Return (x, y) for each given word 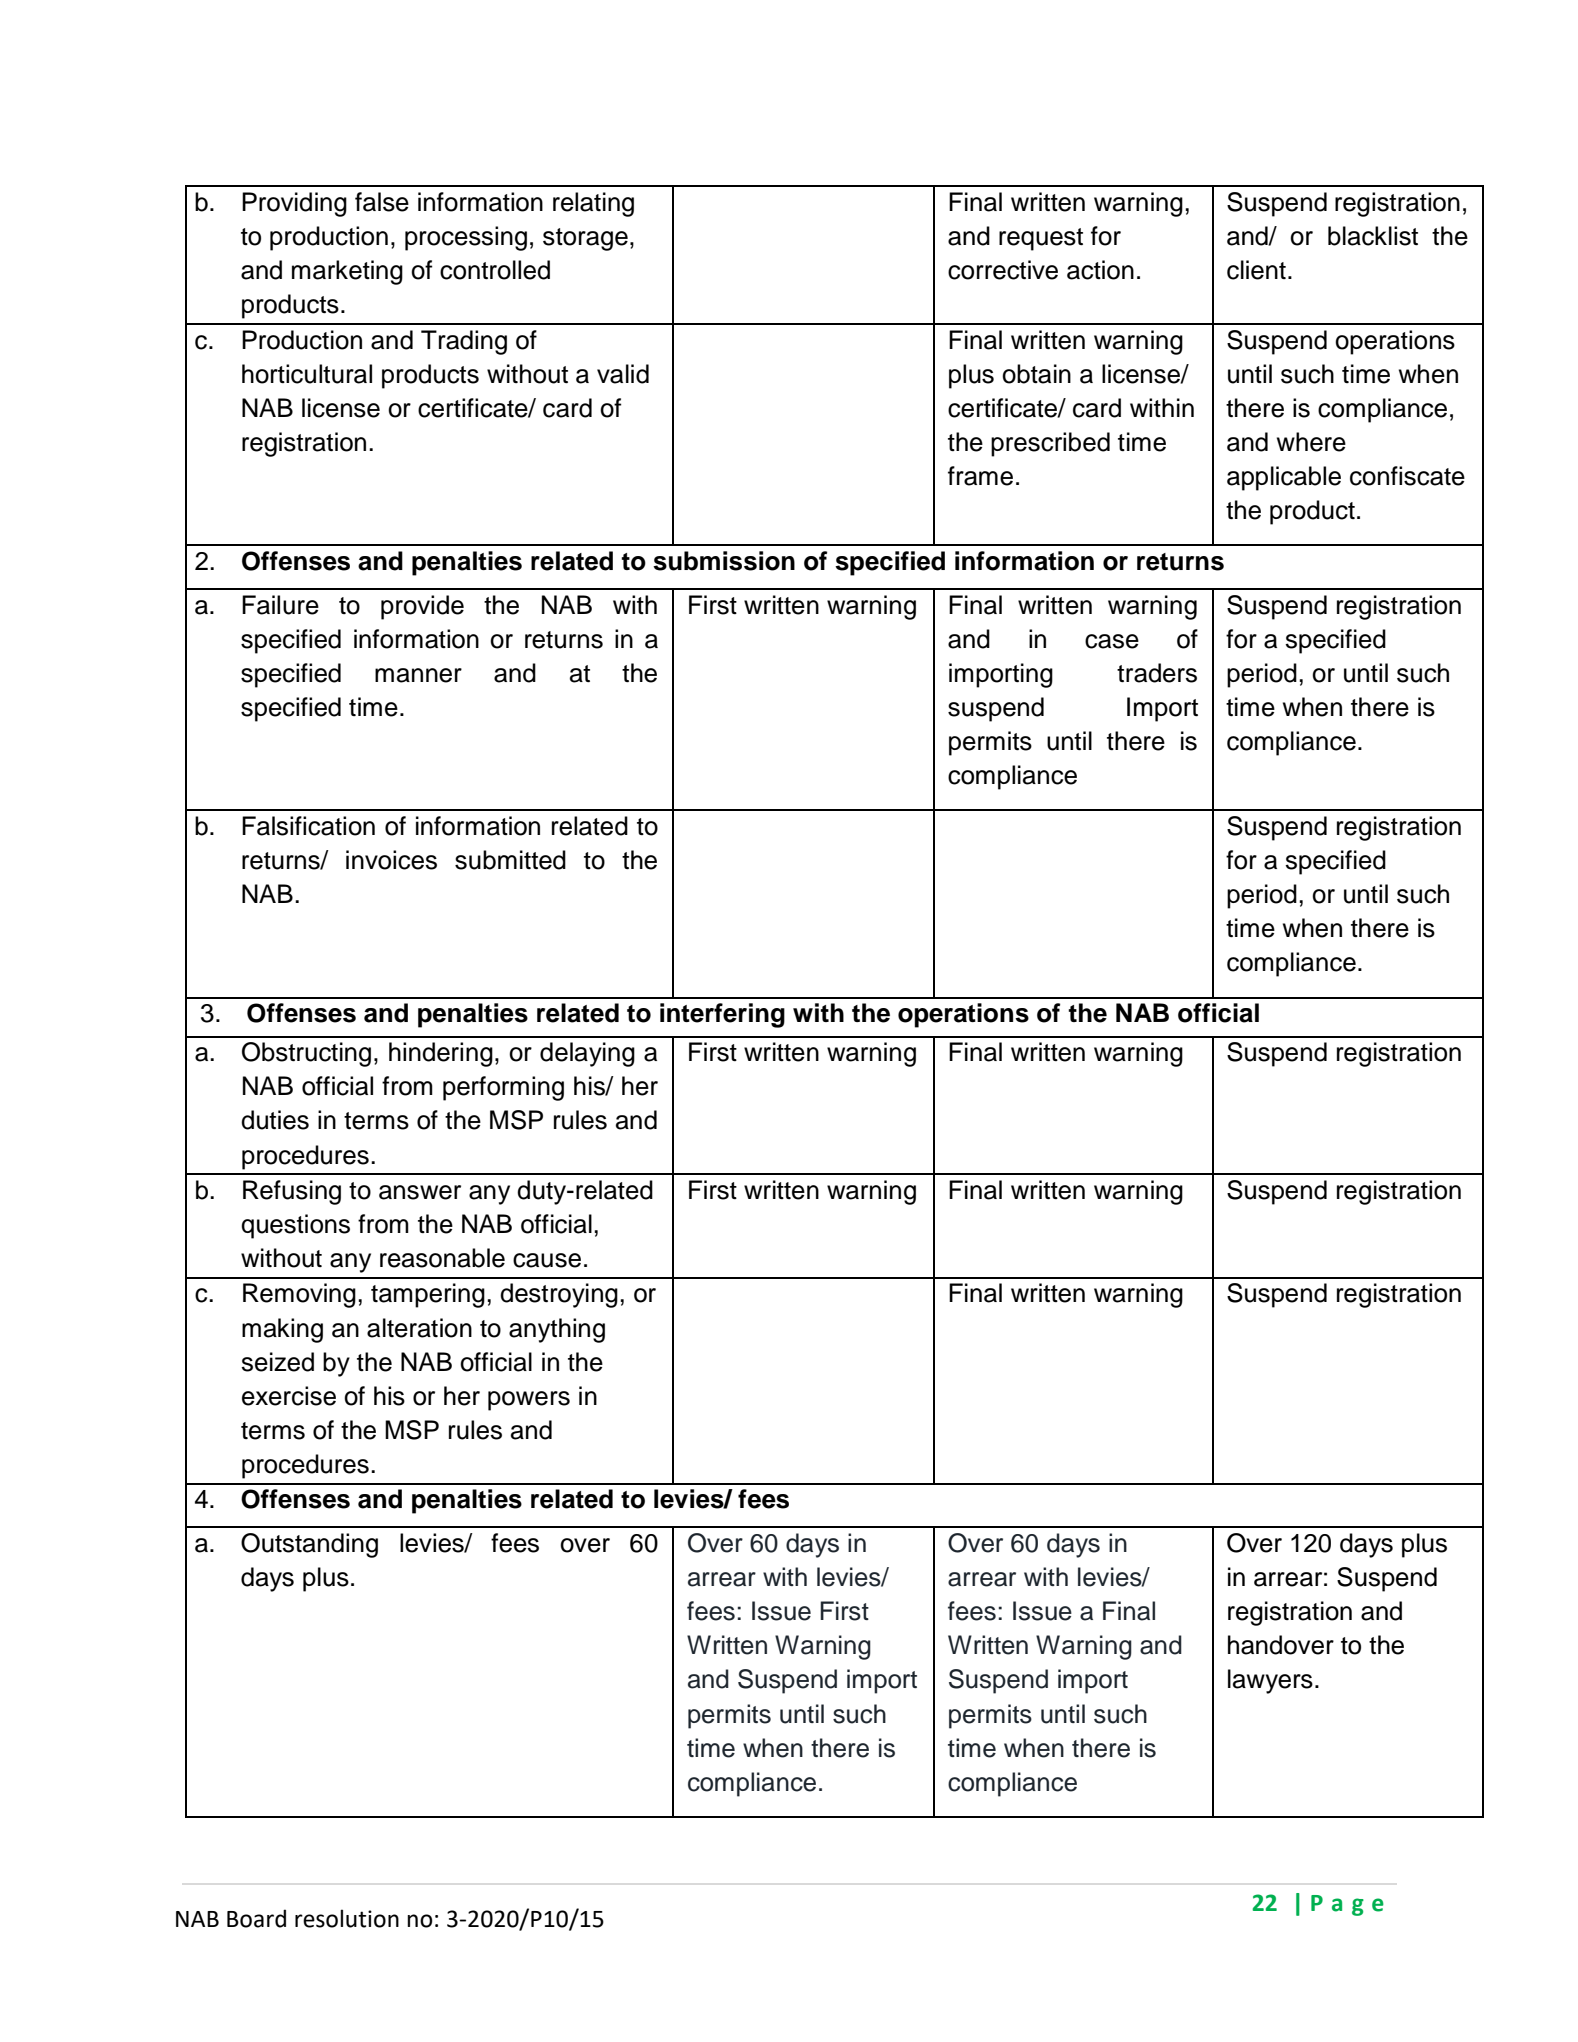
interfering (722, 1015)
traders (1157, 673)
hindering (441, 1054)
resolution (347, 1918)
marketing (347, 272)
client (1256, 270)
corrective (1003, 270)
